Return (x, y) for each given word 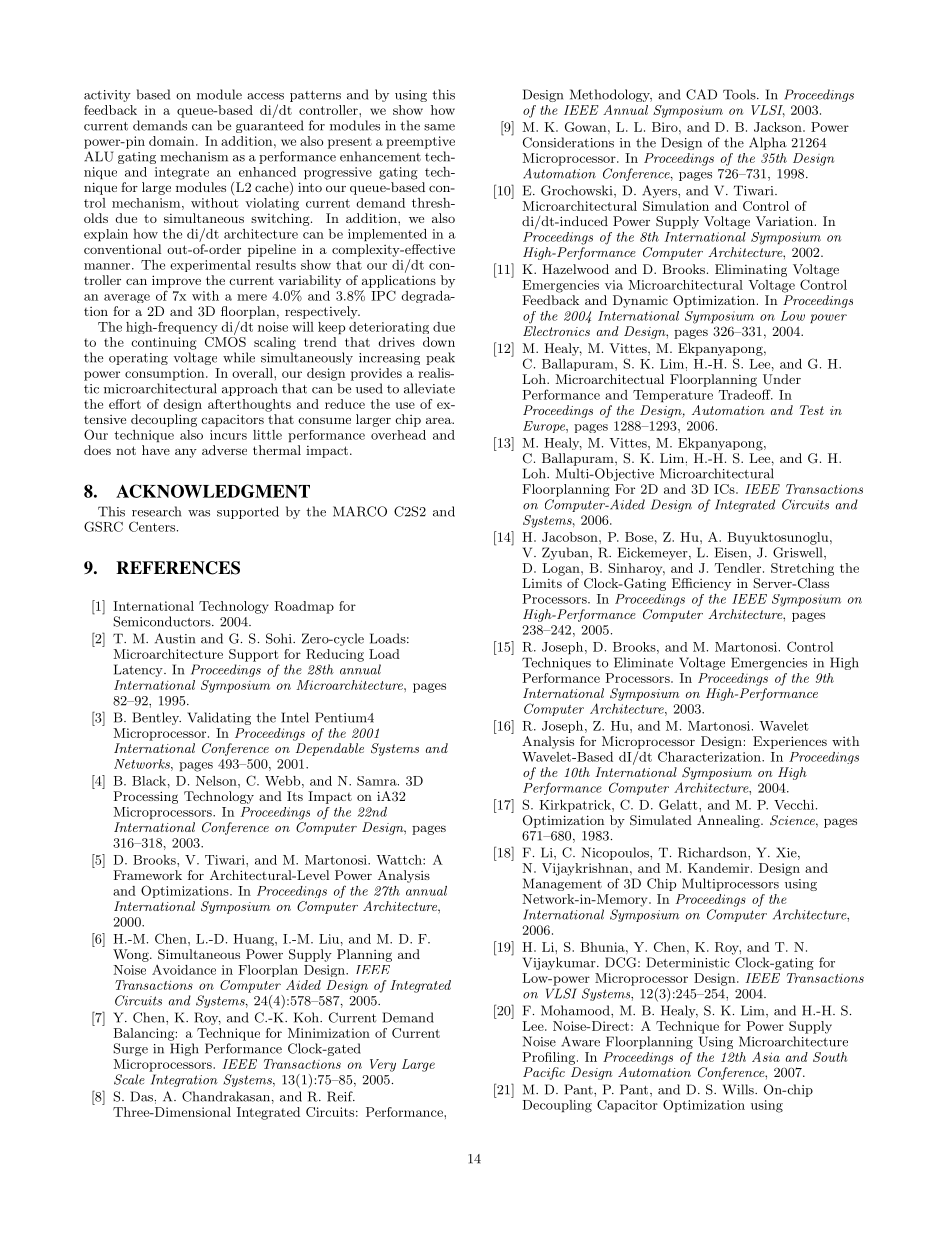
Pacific (544, 1073)
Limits (542, 583)
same (439, 127)
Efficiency (701, 584)
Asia (766, 1057)
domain (173, 141)
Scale (129, 1079)
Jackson (779, 127)
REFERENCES (178, 568)
